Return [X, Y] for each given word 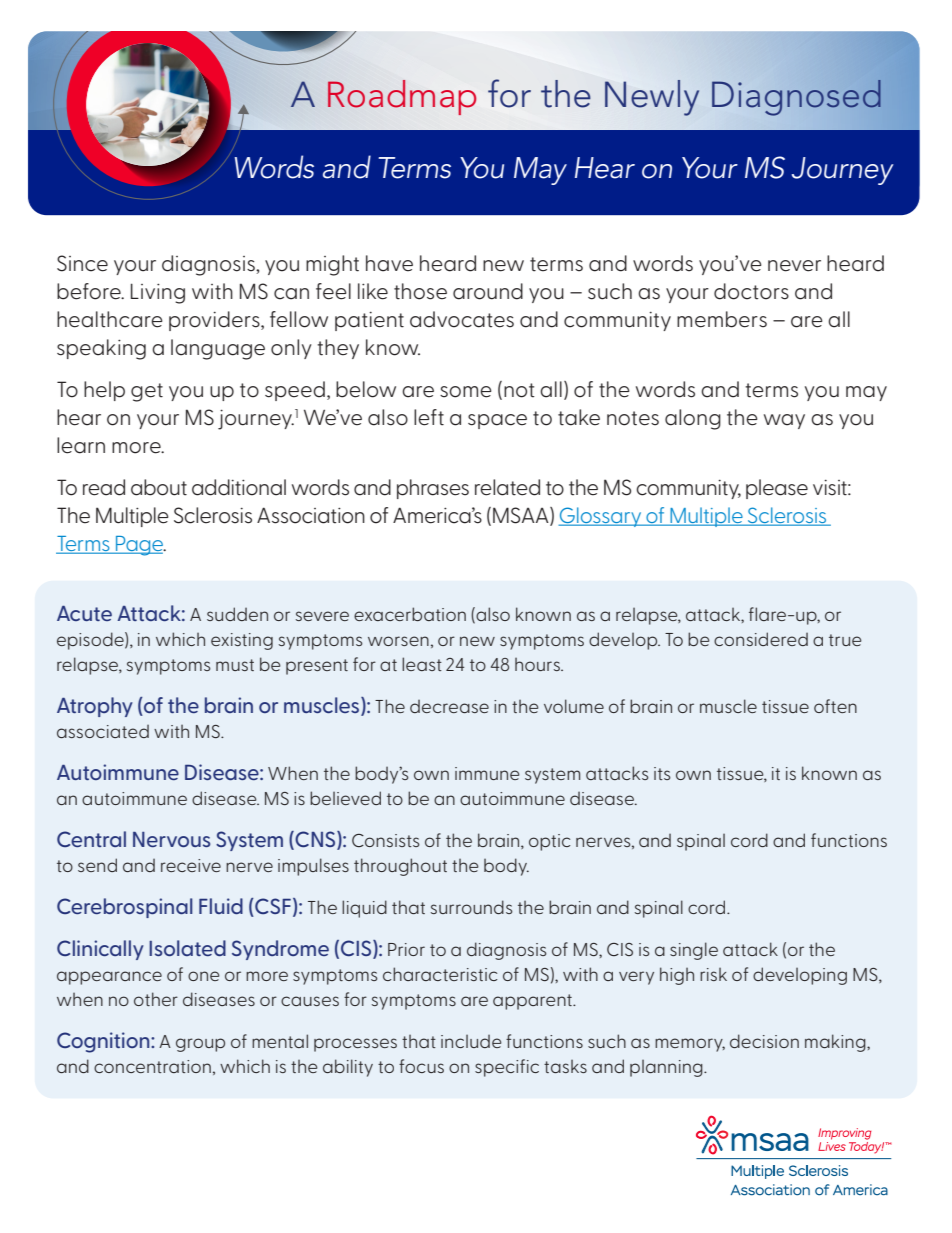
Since [82, 263]
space [497, 421]
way [784, 421]
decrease [449, 706]
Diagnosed [796, 98]
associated [103, 731]
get [147, 392]
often [835, 706]
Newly [652, 98]
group [200, 1045]
